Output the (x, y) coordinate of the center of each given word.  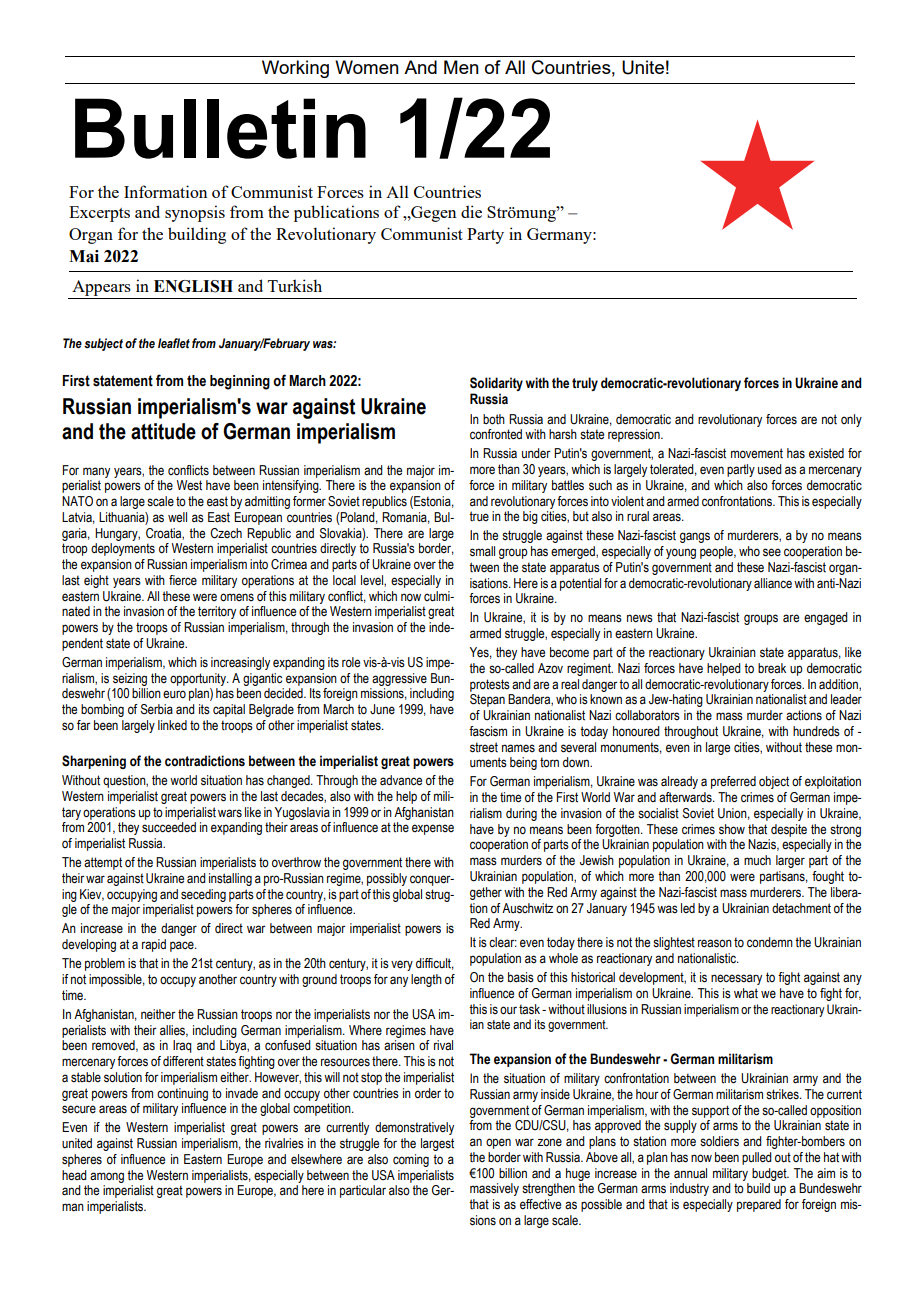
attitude (163, 431)
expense (433, 829)
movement (757, 453)
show (732, 829)
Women (367, 67)
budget (770, 1174)
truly (585, 384)
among (107, 1177)
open (498, 1143)
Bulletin (220, 128)
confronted (496, 434)
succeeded (169, 827)
